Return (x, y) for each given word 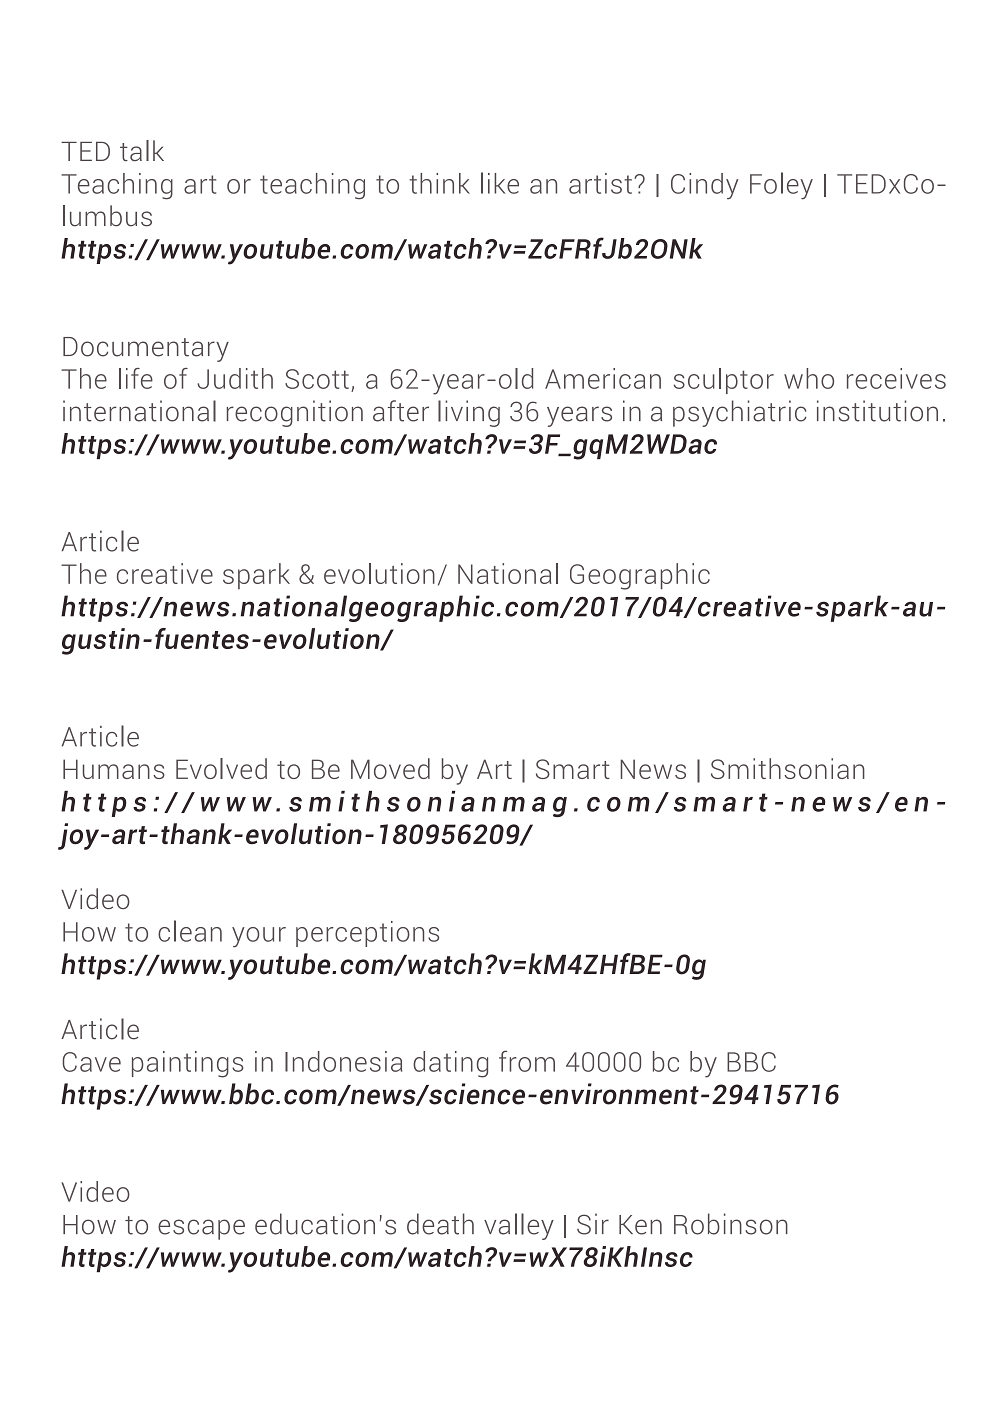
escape (201, 1229)
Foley (781, 186)
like (500, 183)
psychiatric (739, 413)
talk (142, 150)
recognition (295, 413)
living (469, 413)
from (527, 1061)
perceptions (367, 934)
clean (190, 931)
